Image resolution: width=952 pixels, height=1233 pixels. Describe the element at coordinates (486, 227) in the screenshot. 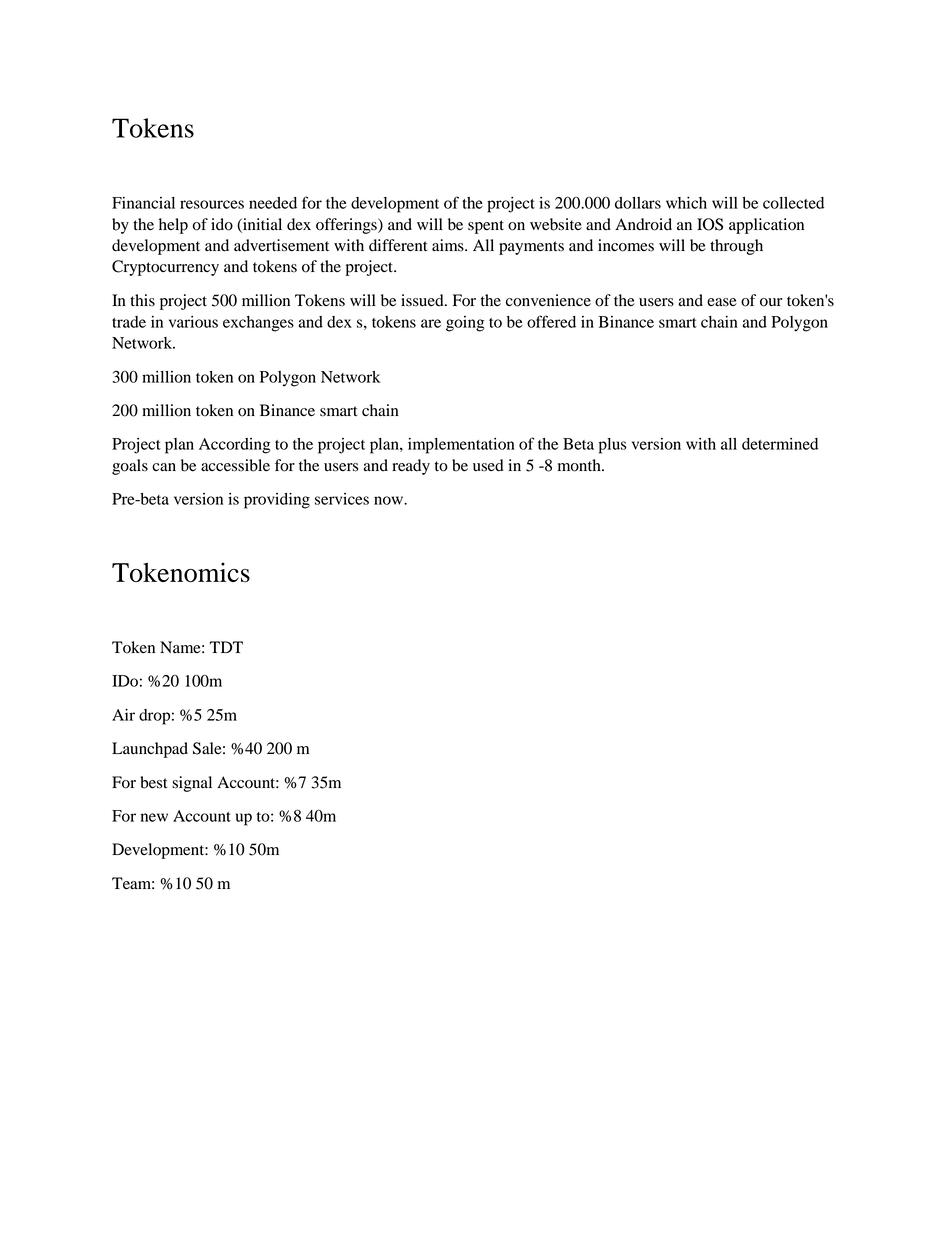

I see `spent` at that location.
